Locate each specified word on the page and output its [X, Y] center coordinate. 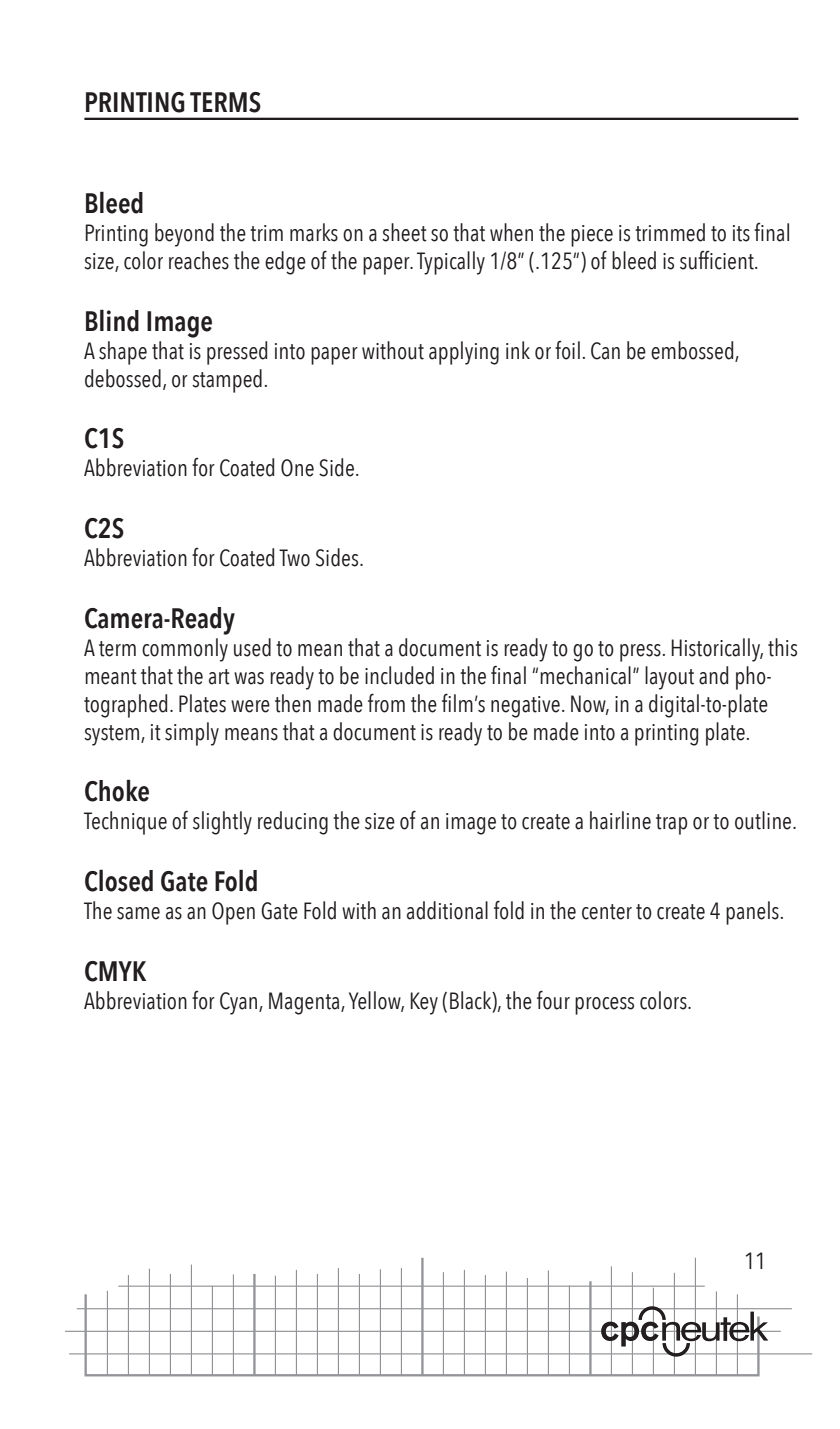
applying [464, 353]
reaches [199, 260]
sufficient [718, 260]
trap [672, 824]
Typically [451, 263]
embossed [693, 351]
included [399, 675]
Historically [717, 650]
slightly [222, 823]
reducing [293, 823]
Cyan [240, 1003]
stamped [227, 381]
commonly [185, 650]
